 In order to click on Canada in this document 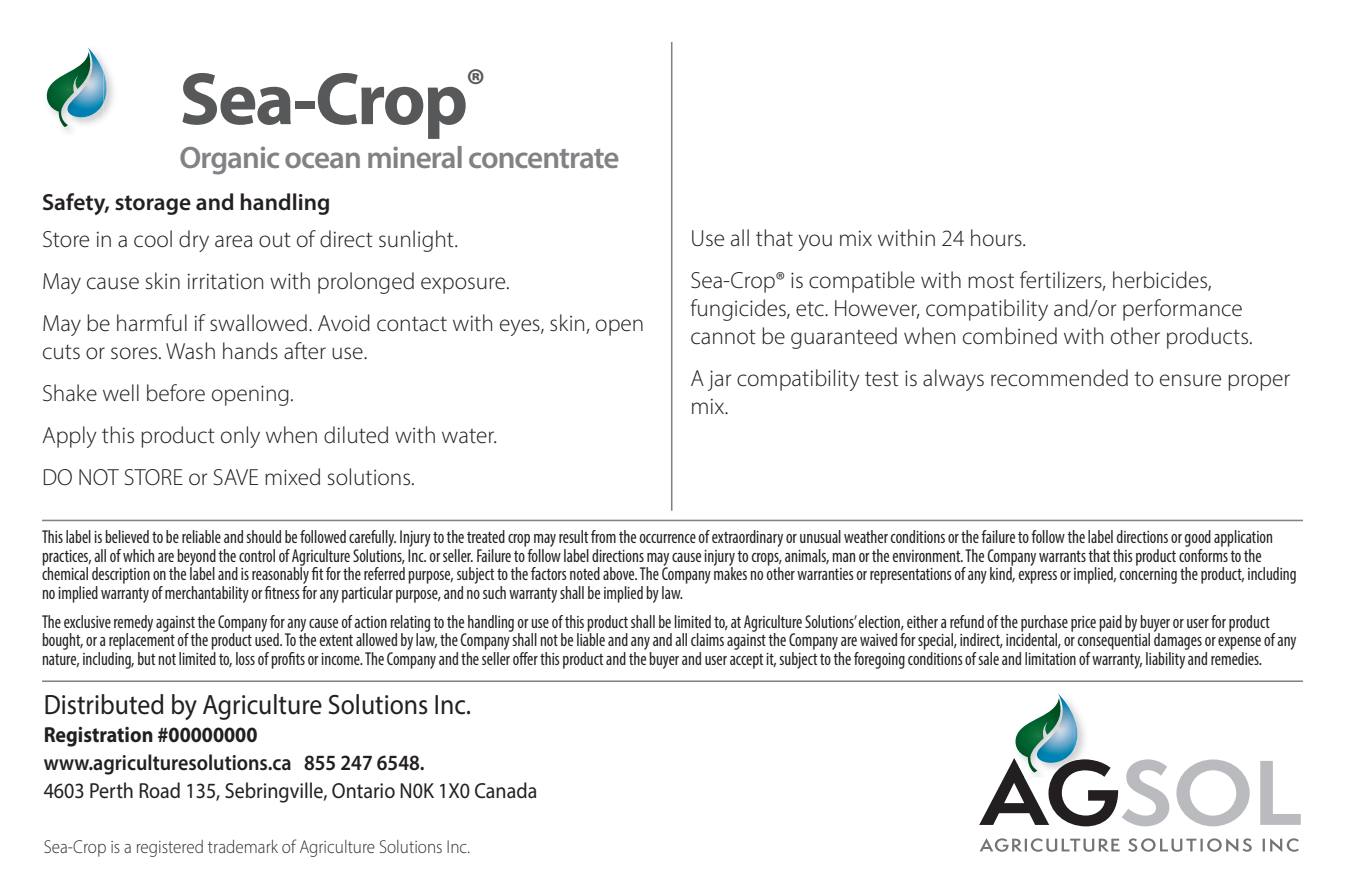, I will do `click(505, 790)`.
